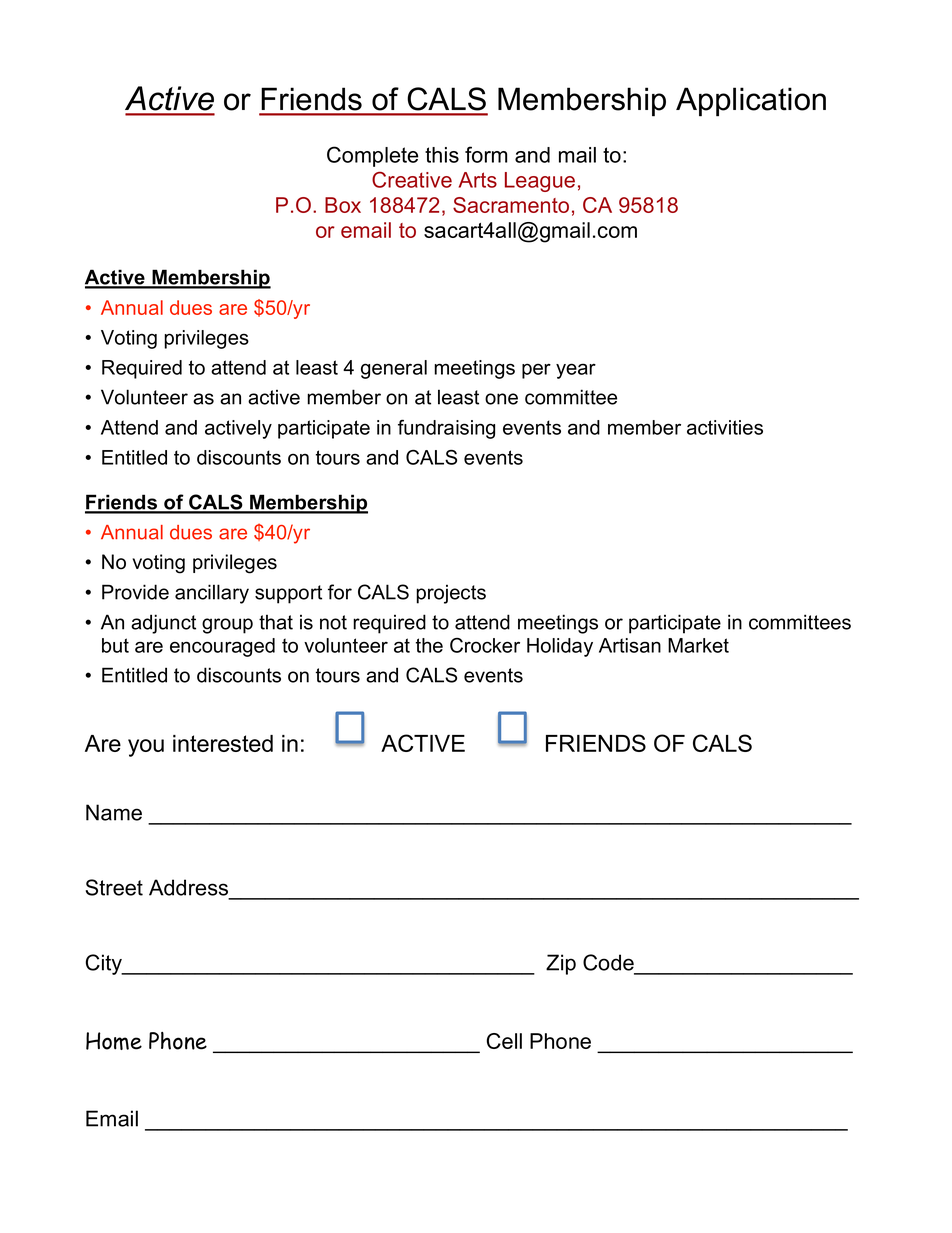 This screenshot has height=1233, width=952. I want to click on this, so click(442, 155).
